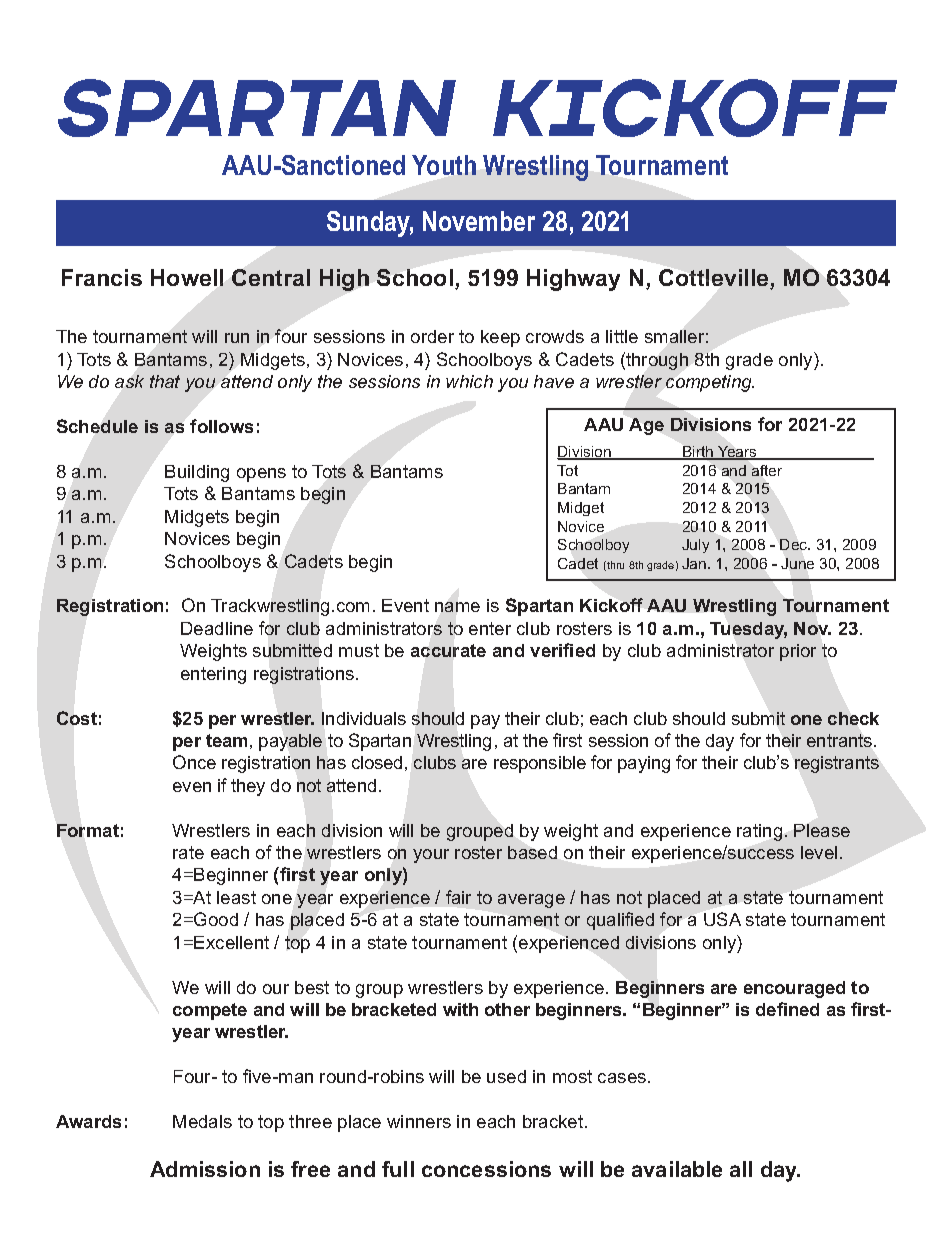 Image resolution: width=952 pixels, height=1233 pixels. I want to click on USA, so click(722, 919).
